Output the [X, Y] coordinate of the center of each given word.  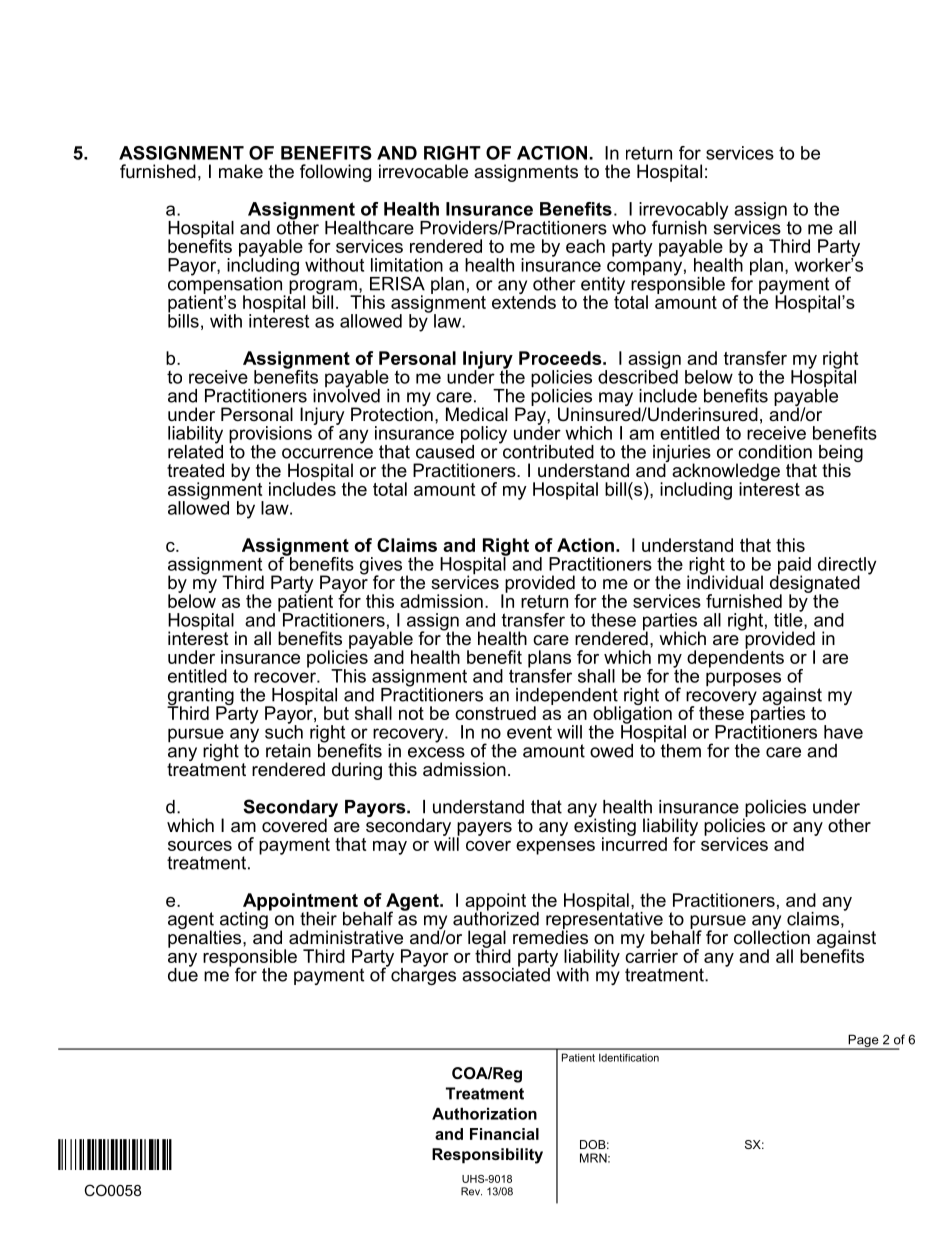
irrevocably [683, 212]
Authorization [484, 1113]
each [585, 246]
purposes [743, 679]
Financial [504, 1134]
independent [568, 697]
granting [200, 698]
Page [863, 1042]
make [241, 171]
